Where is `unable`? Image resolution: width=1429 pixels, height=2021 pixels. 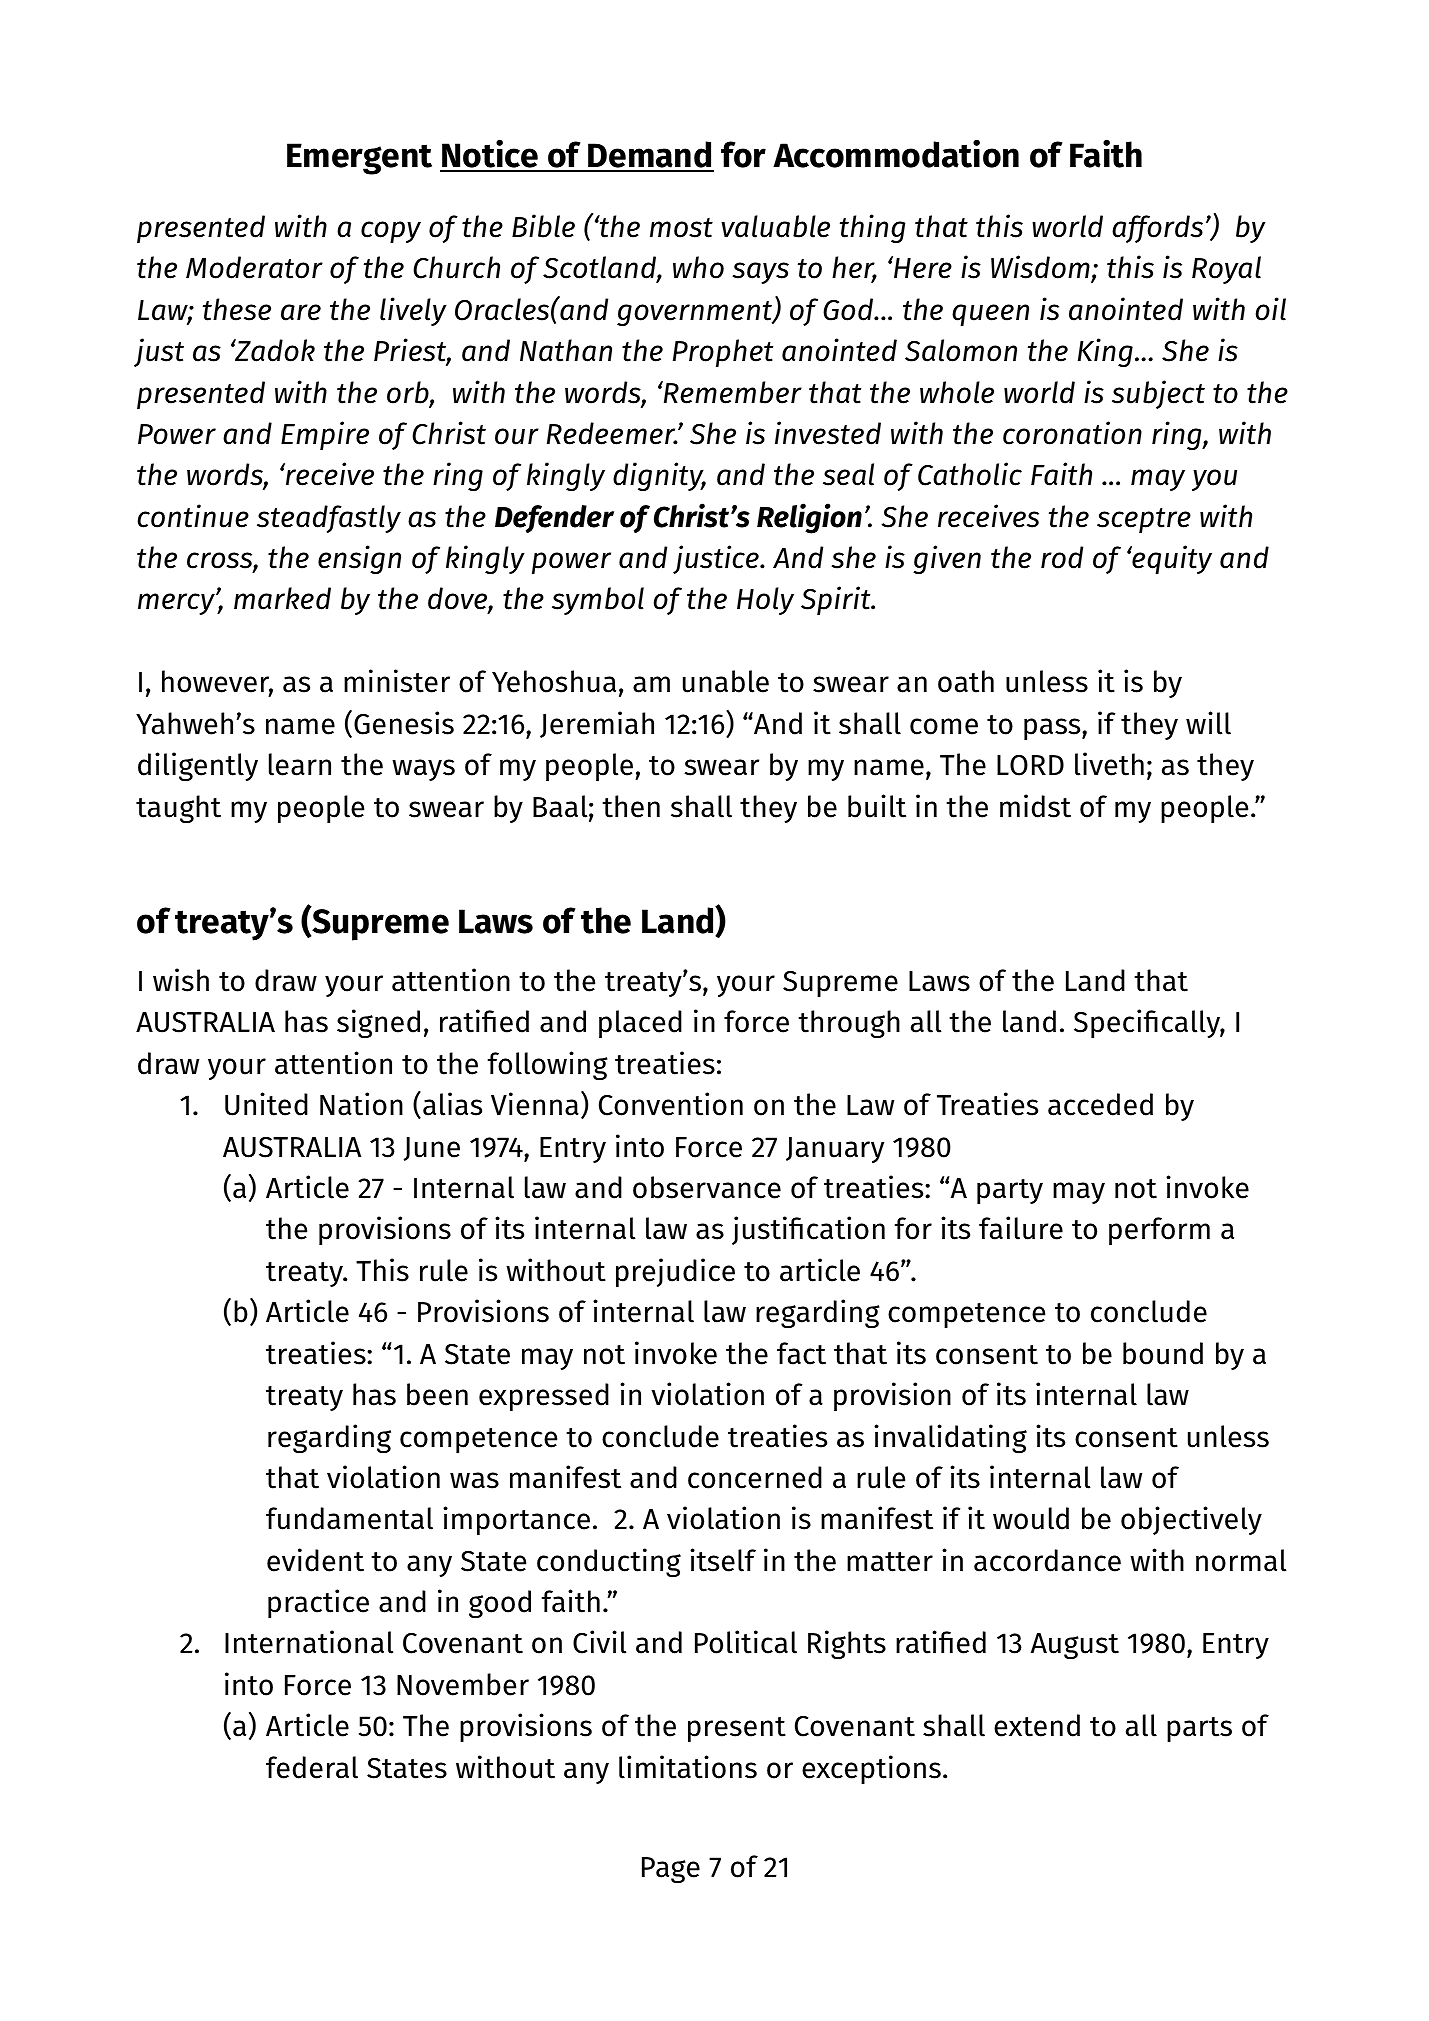
unable is located at coordinates (726, 681).
